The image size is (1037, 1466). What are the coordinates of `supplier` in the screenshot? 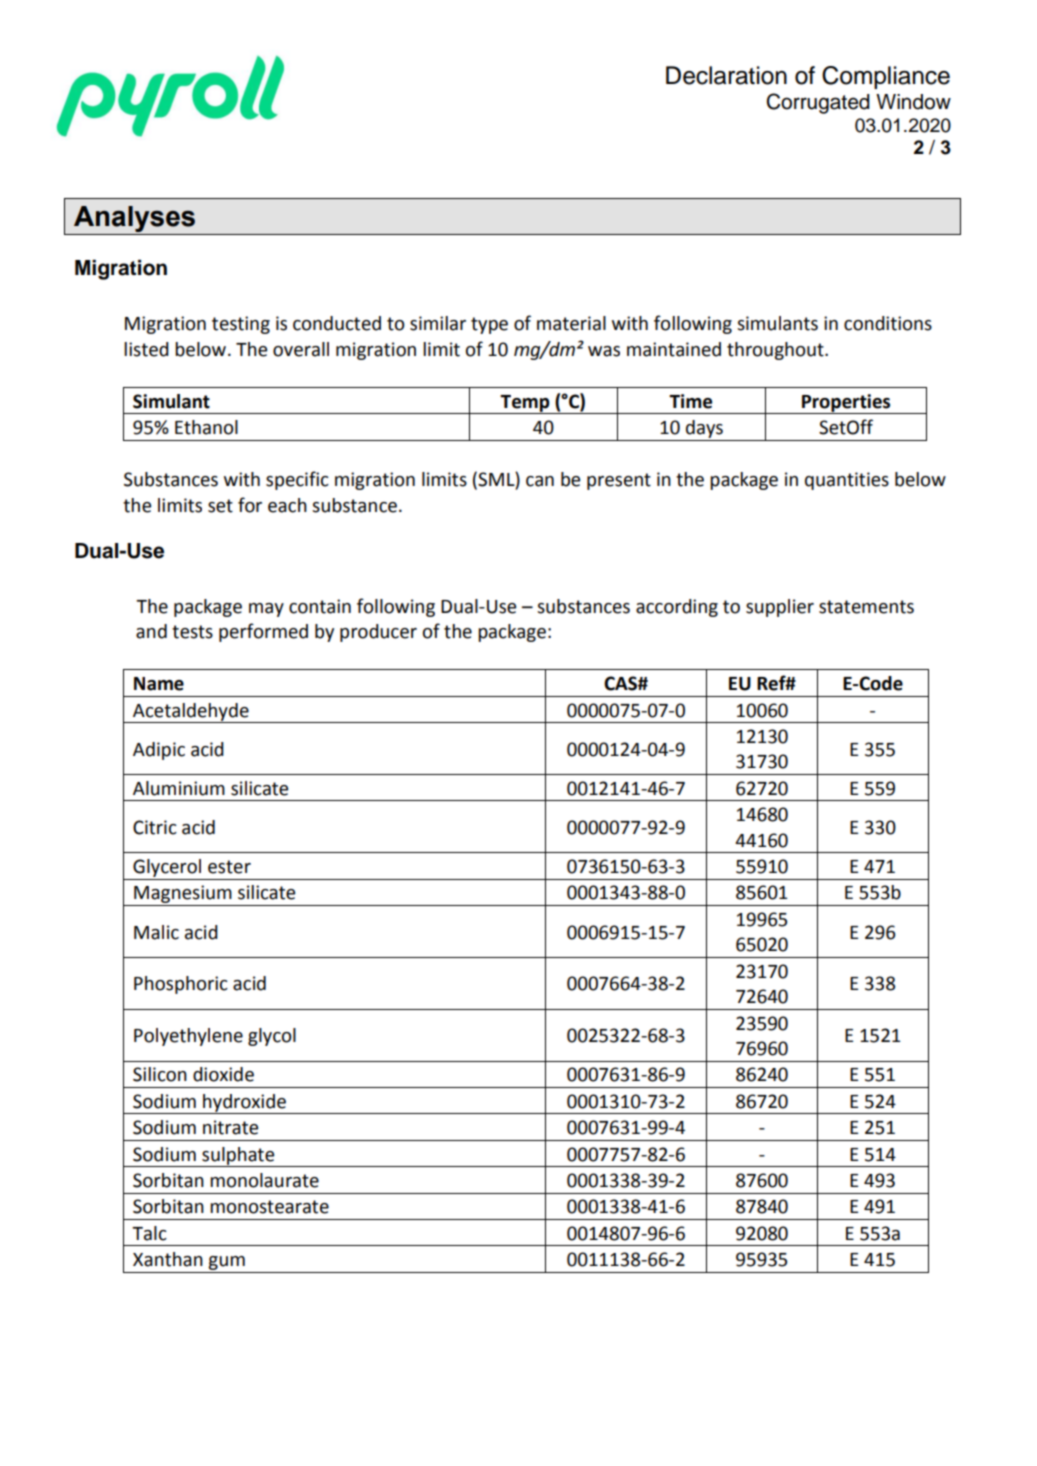 It's located at (780, 608).
